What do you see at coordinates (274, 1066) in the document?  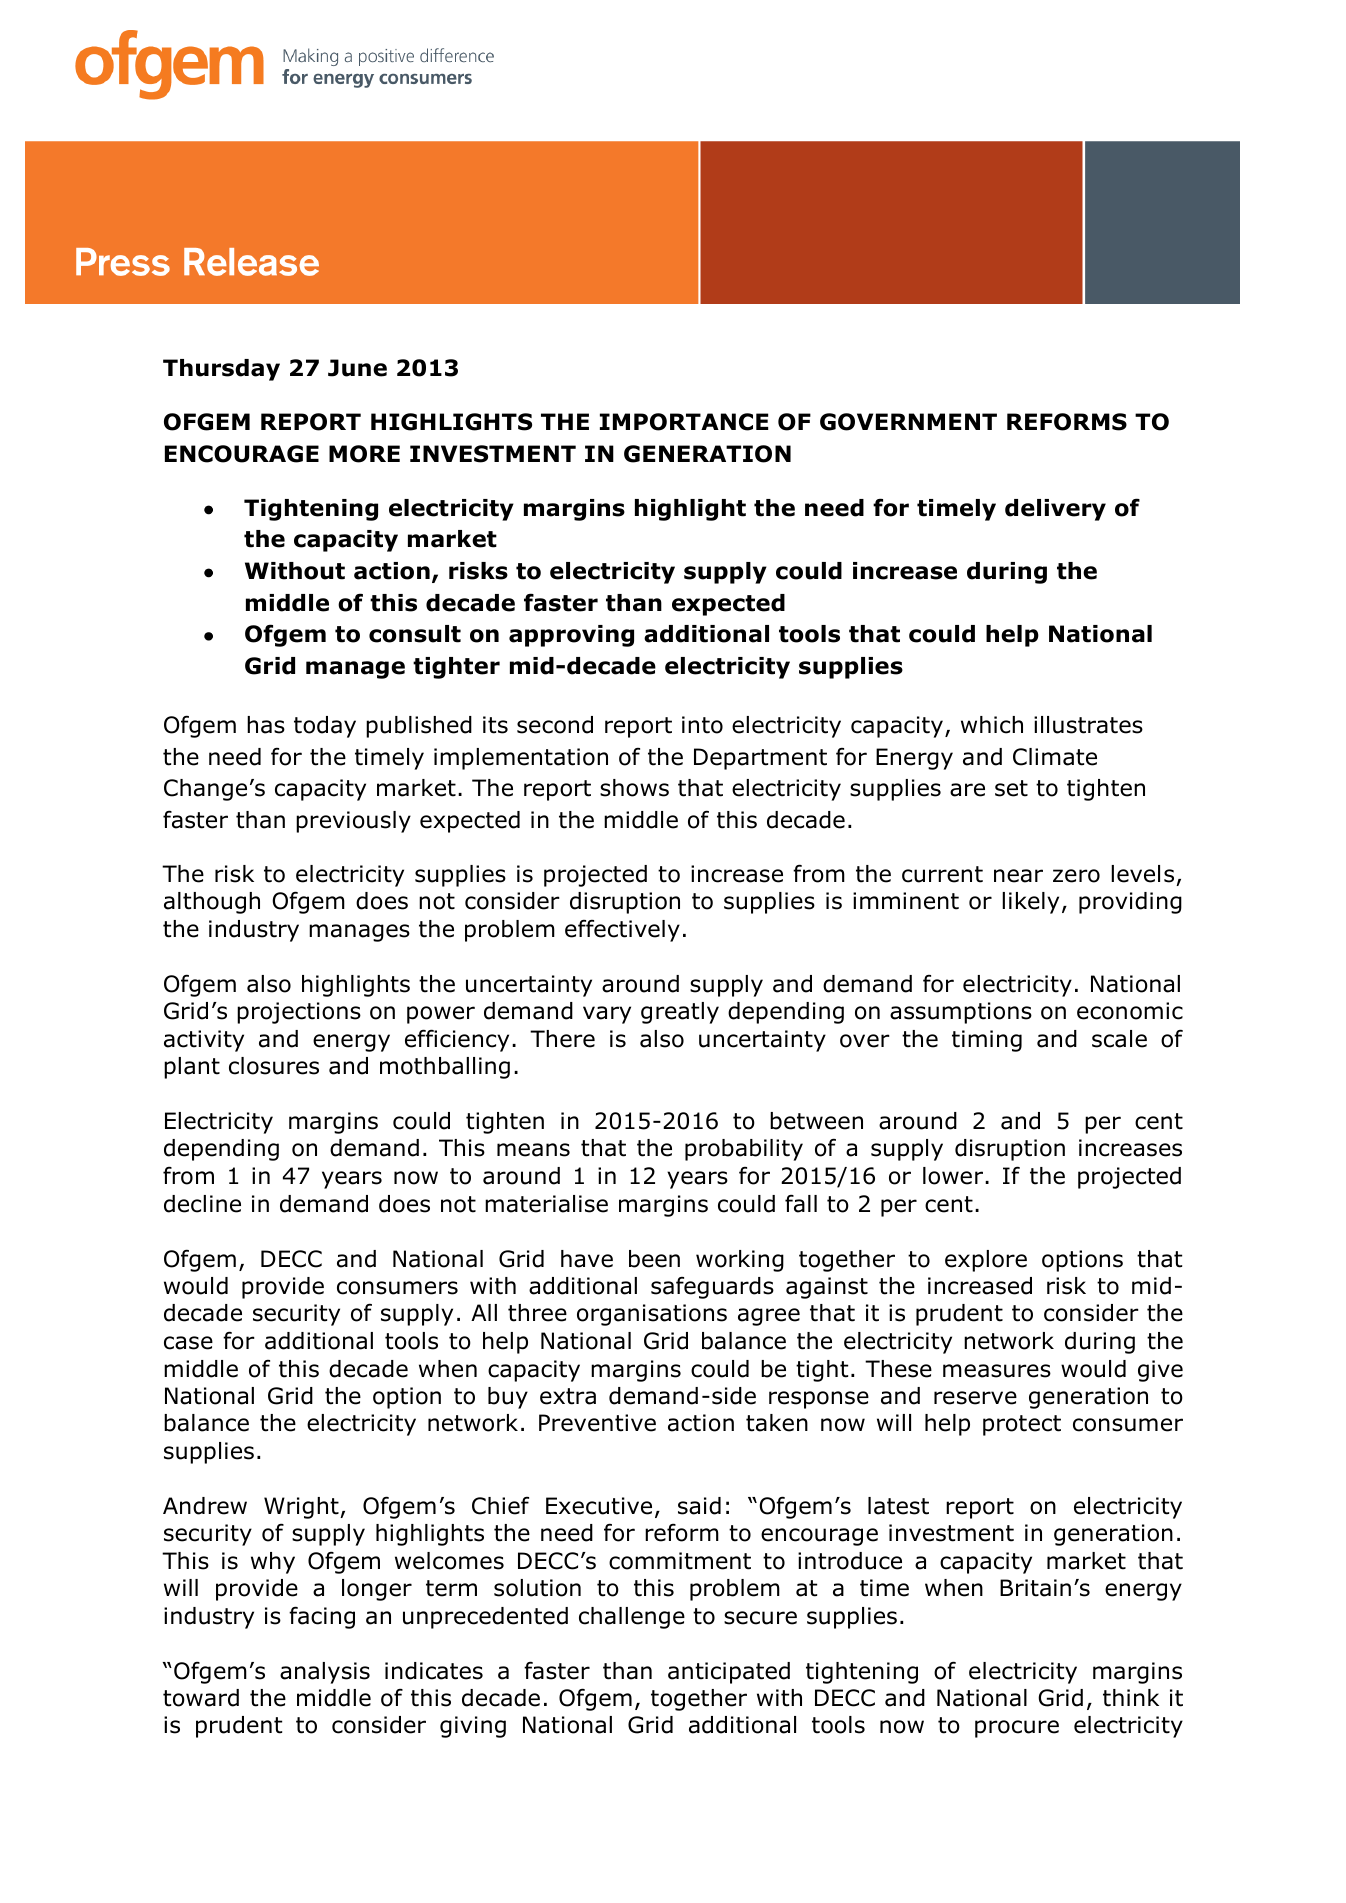 I see `closures` at bounding box center [274, 1066].
